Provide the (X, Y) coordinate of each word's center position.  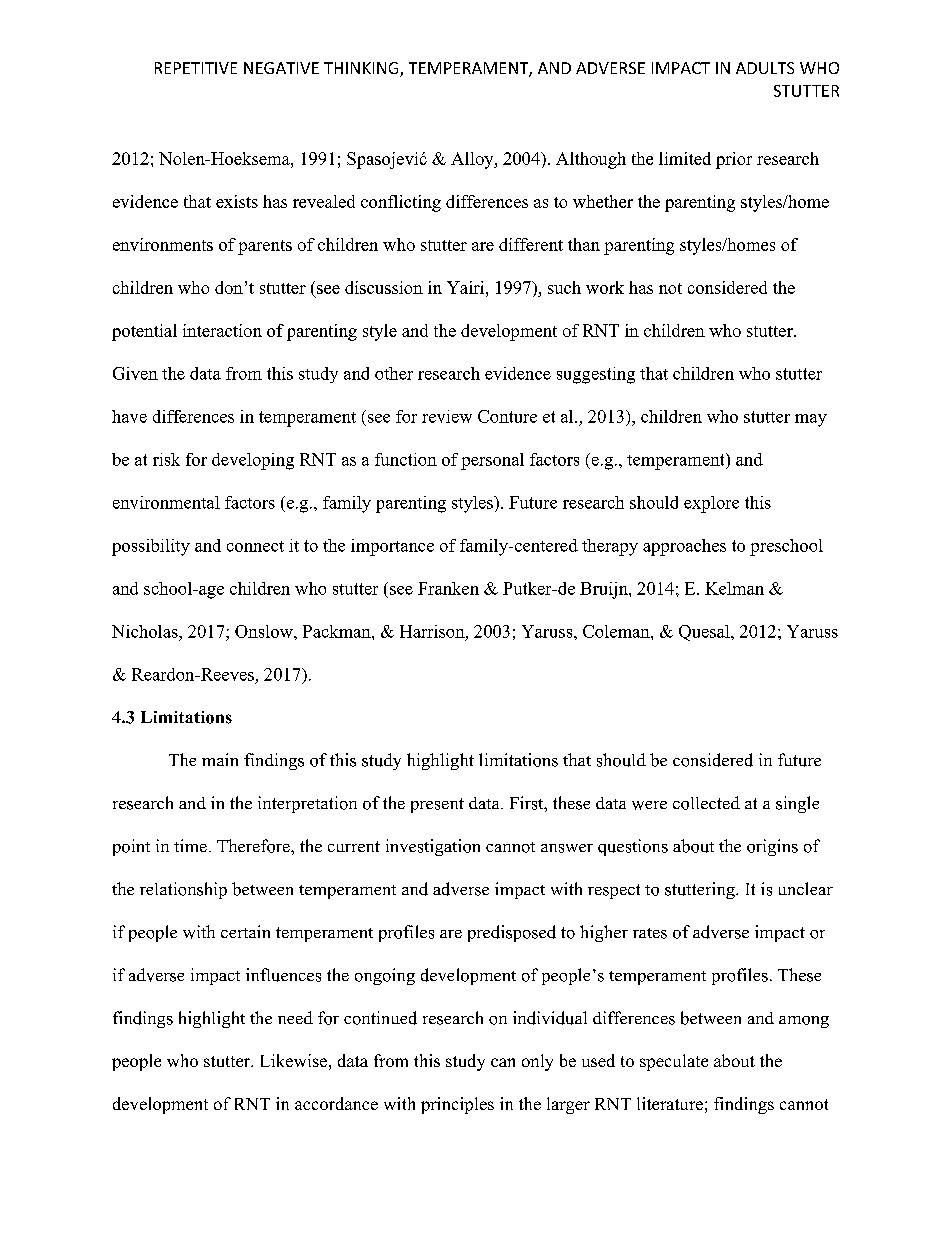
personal (492, 461)
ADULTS (765, 68)
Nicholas (146, 631)
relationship (183, 890)
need (295, 1017)
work (605, 287)
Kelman (734, 588)
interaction (222, 330)
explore (711, 504)
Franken (448, 588)
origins (772, 847)
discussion (384, 287)
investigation (433, 847)
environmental (166, 502)
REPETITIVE (196, 68)
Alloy (473, 160)
